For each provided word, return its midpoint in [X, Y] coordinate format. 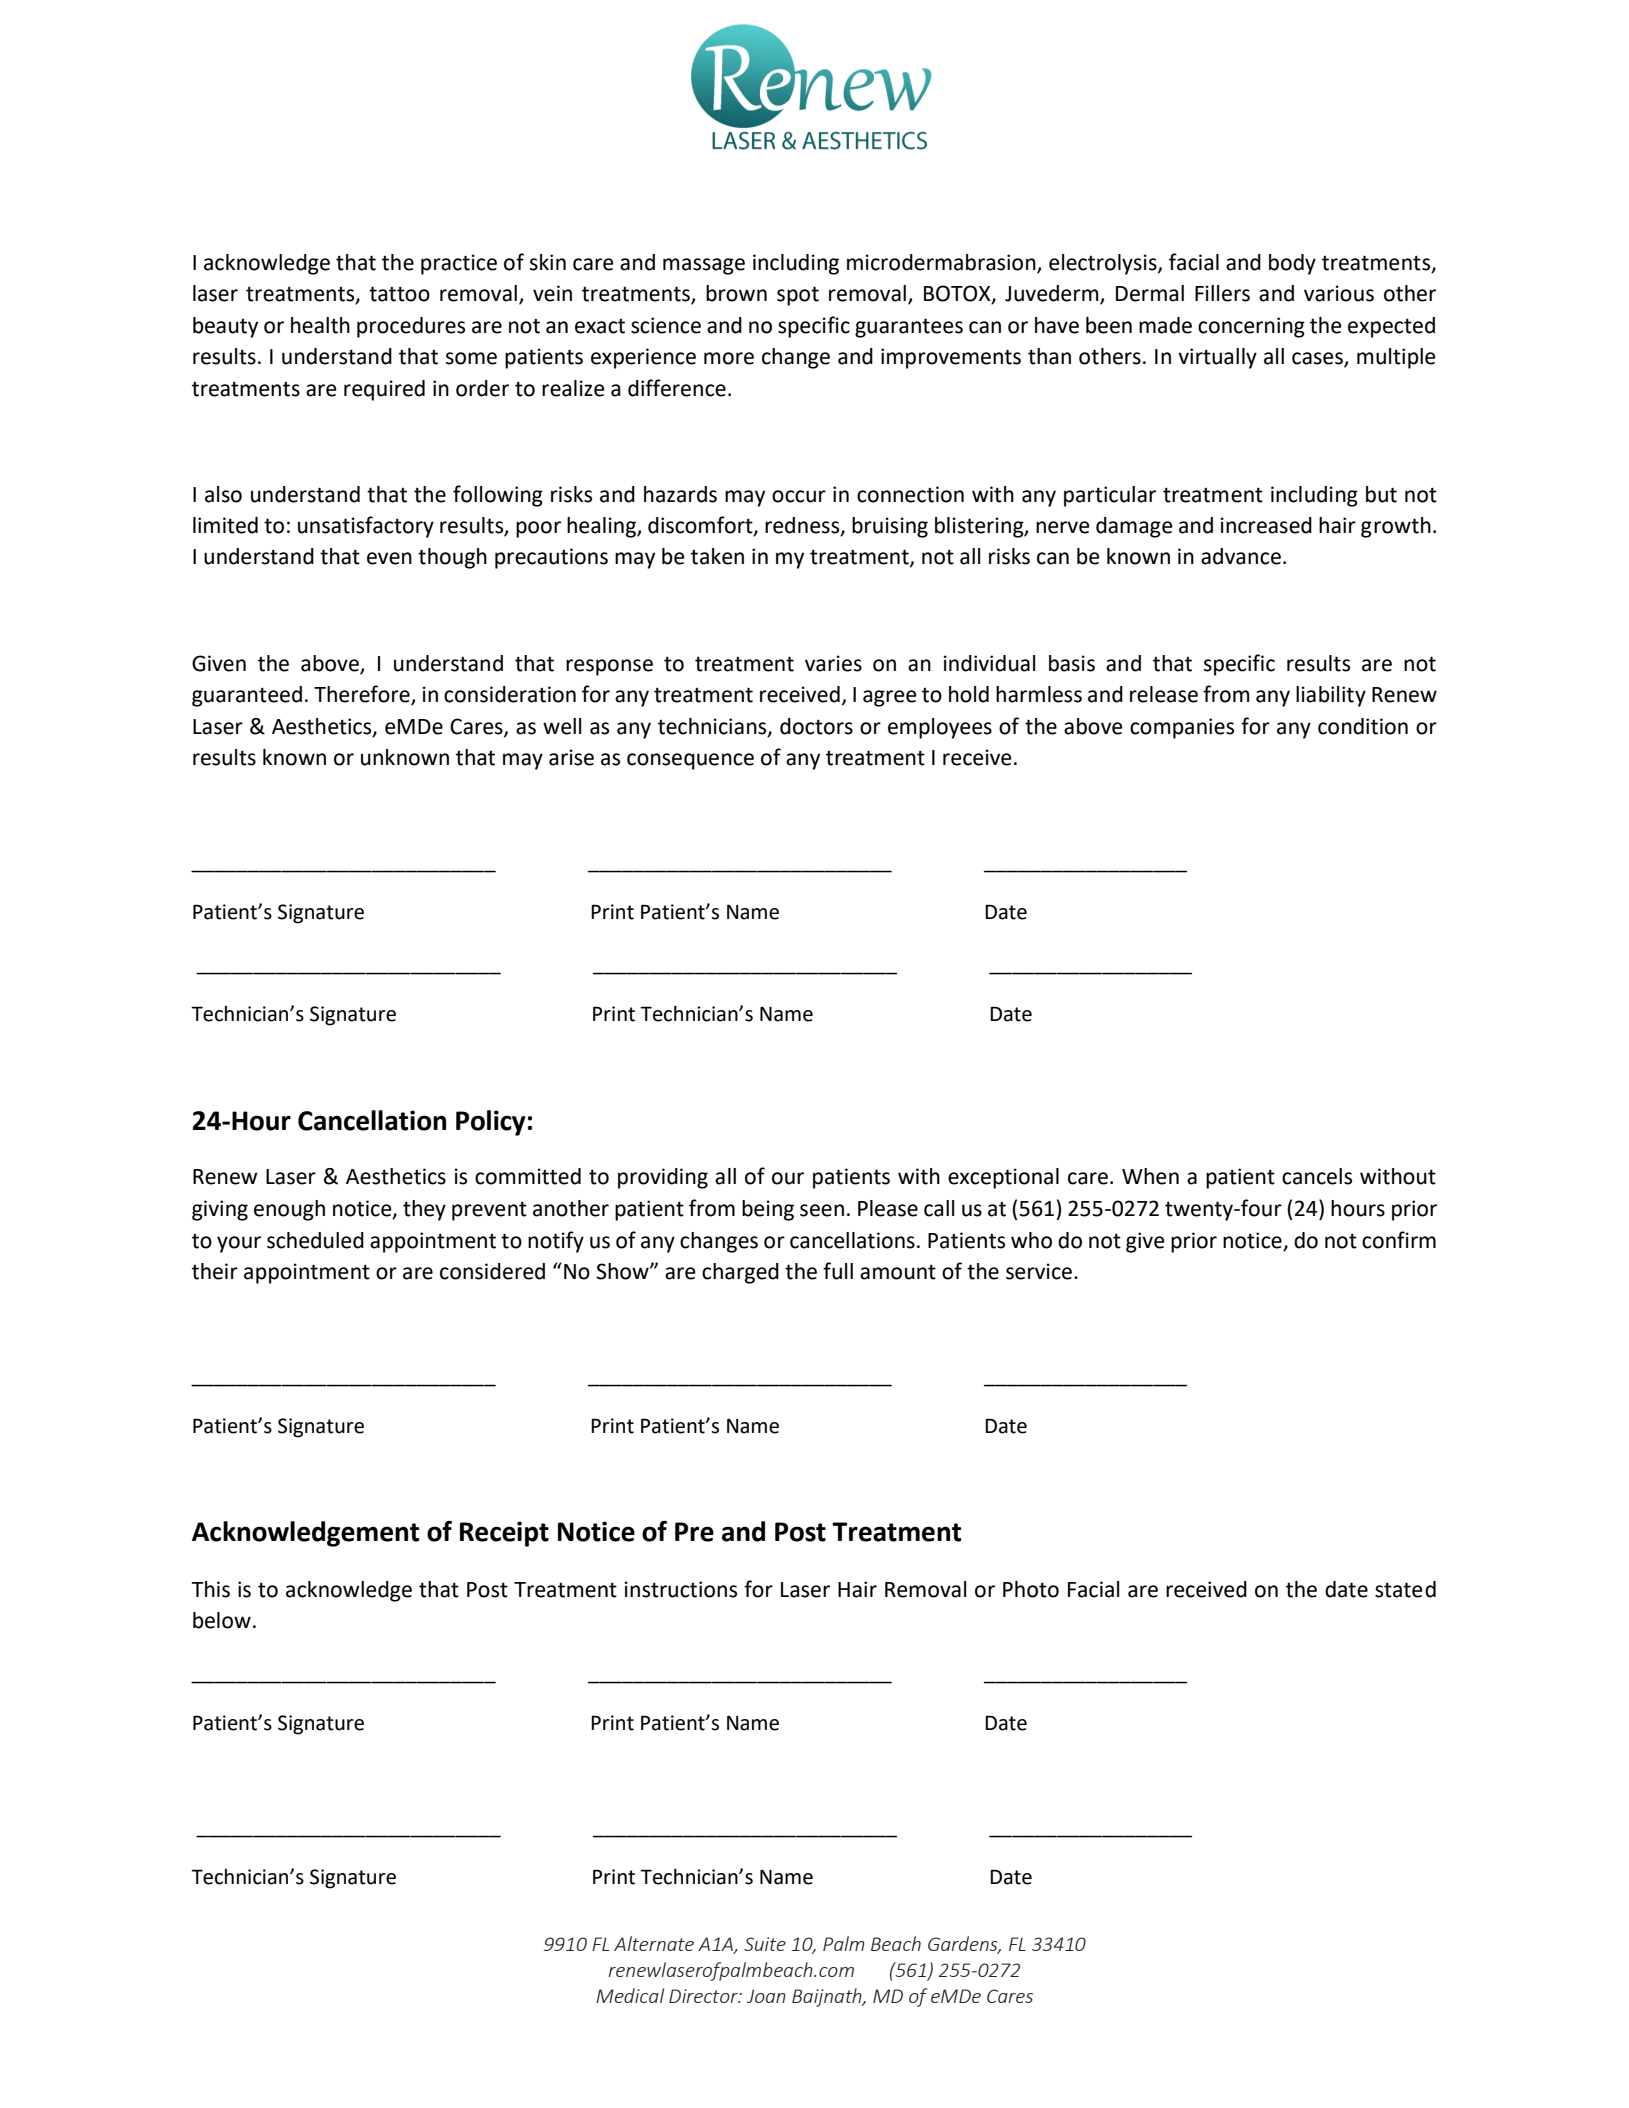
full [838, 1271]
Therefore [363, 695]
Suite [765, 1944]
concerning [1251, 327]
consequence [690, 761]
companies [1182, 728]
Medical [630, 1995]
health [320, 325]
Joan [766, 1996]
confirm [1399, 1240]
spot [798, 296]
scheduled [315, 1240]
